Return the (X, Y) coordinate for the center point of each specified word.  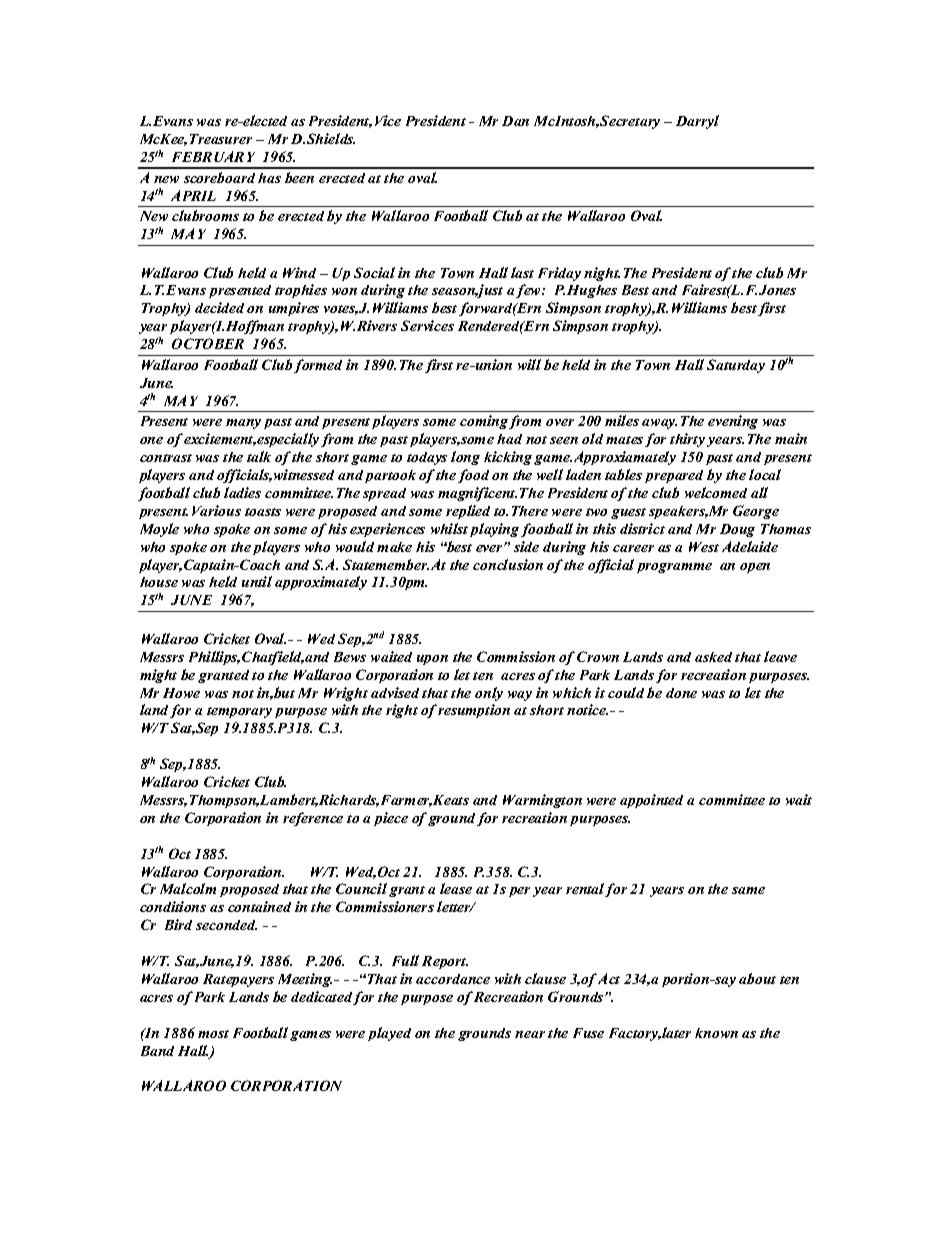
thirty (687, 440)
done (681, 693)
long (465, 458)
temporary (239, 712)
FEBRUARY (213, 156)
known (716, 1033)
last (522, 272)
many (243, 424)
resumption (474, 711)
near (530, 1034)
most (213, 1034)
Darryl (697, 122)
